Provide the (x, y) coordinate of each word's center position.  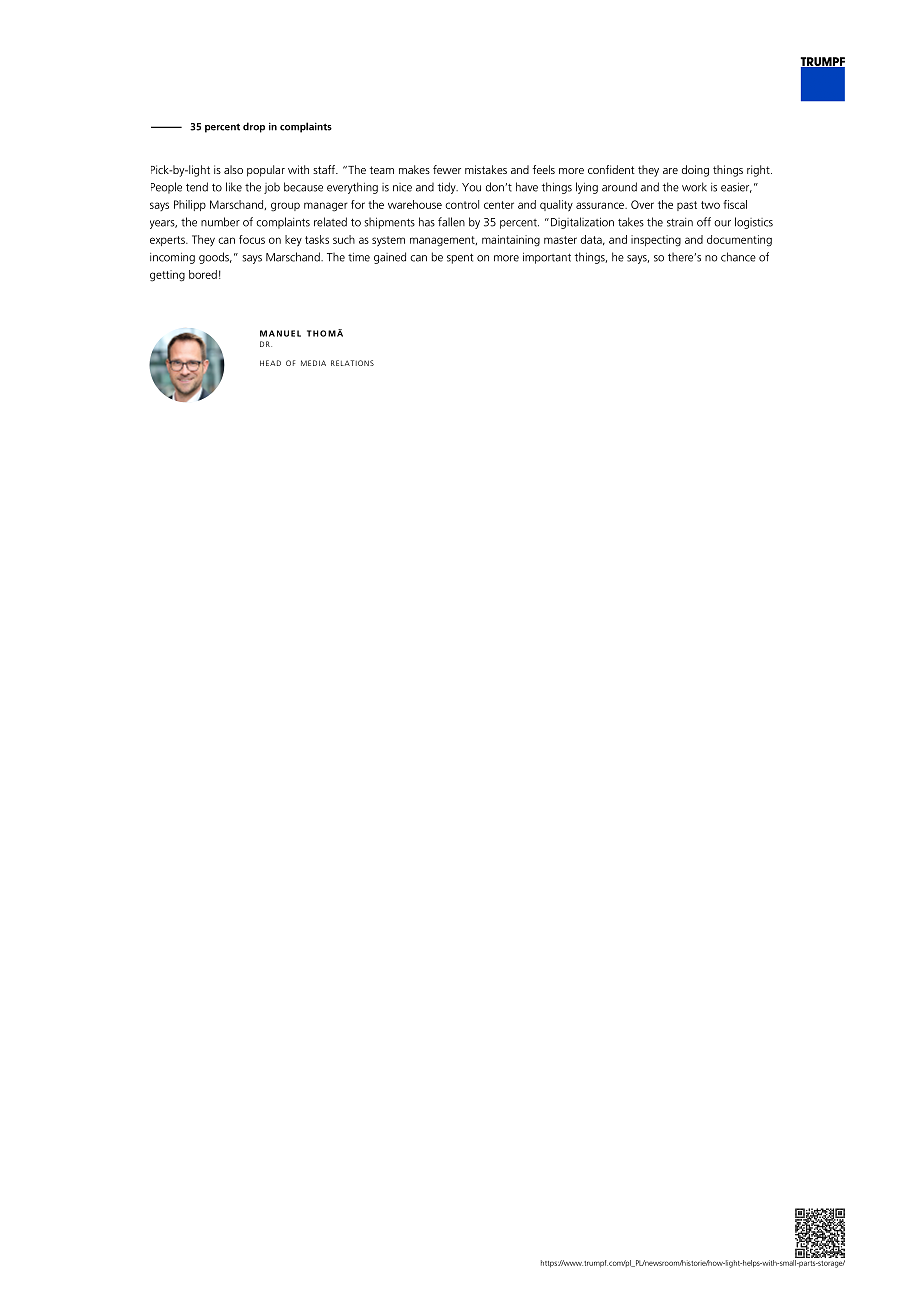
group (285, 207)
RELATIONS (352, 363)
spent (460, 259)
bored (203, 274)
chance (738, 257)
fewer (447, 169)
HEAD (270, 363)
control (462, 204)
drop (254, 127)
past (687, 206)
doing (695, 171)
